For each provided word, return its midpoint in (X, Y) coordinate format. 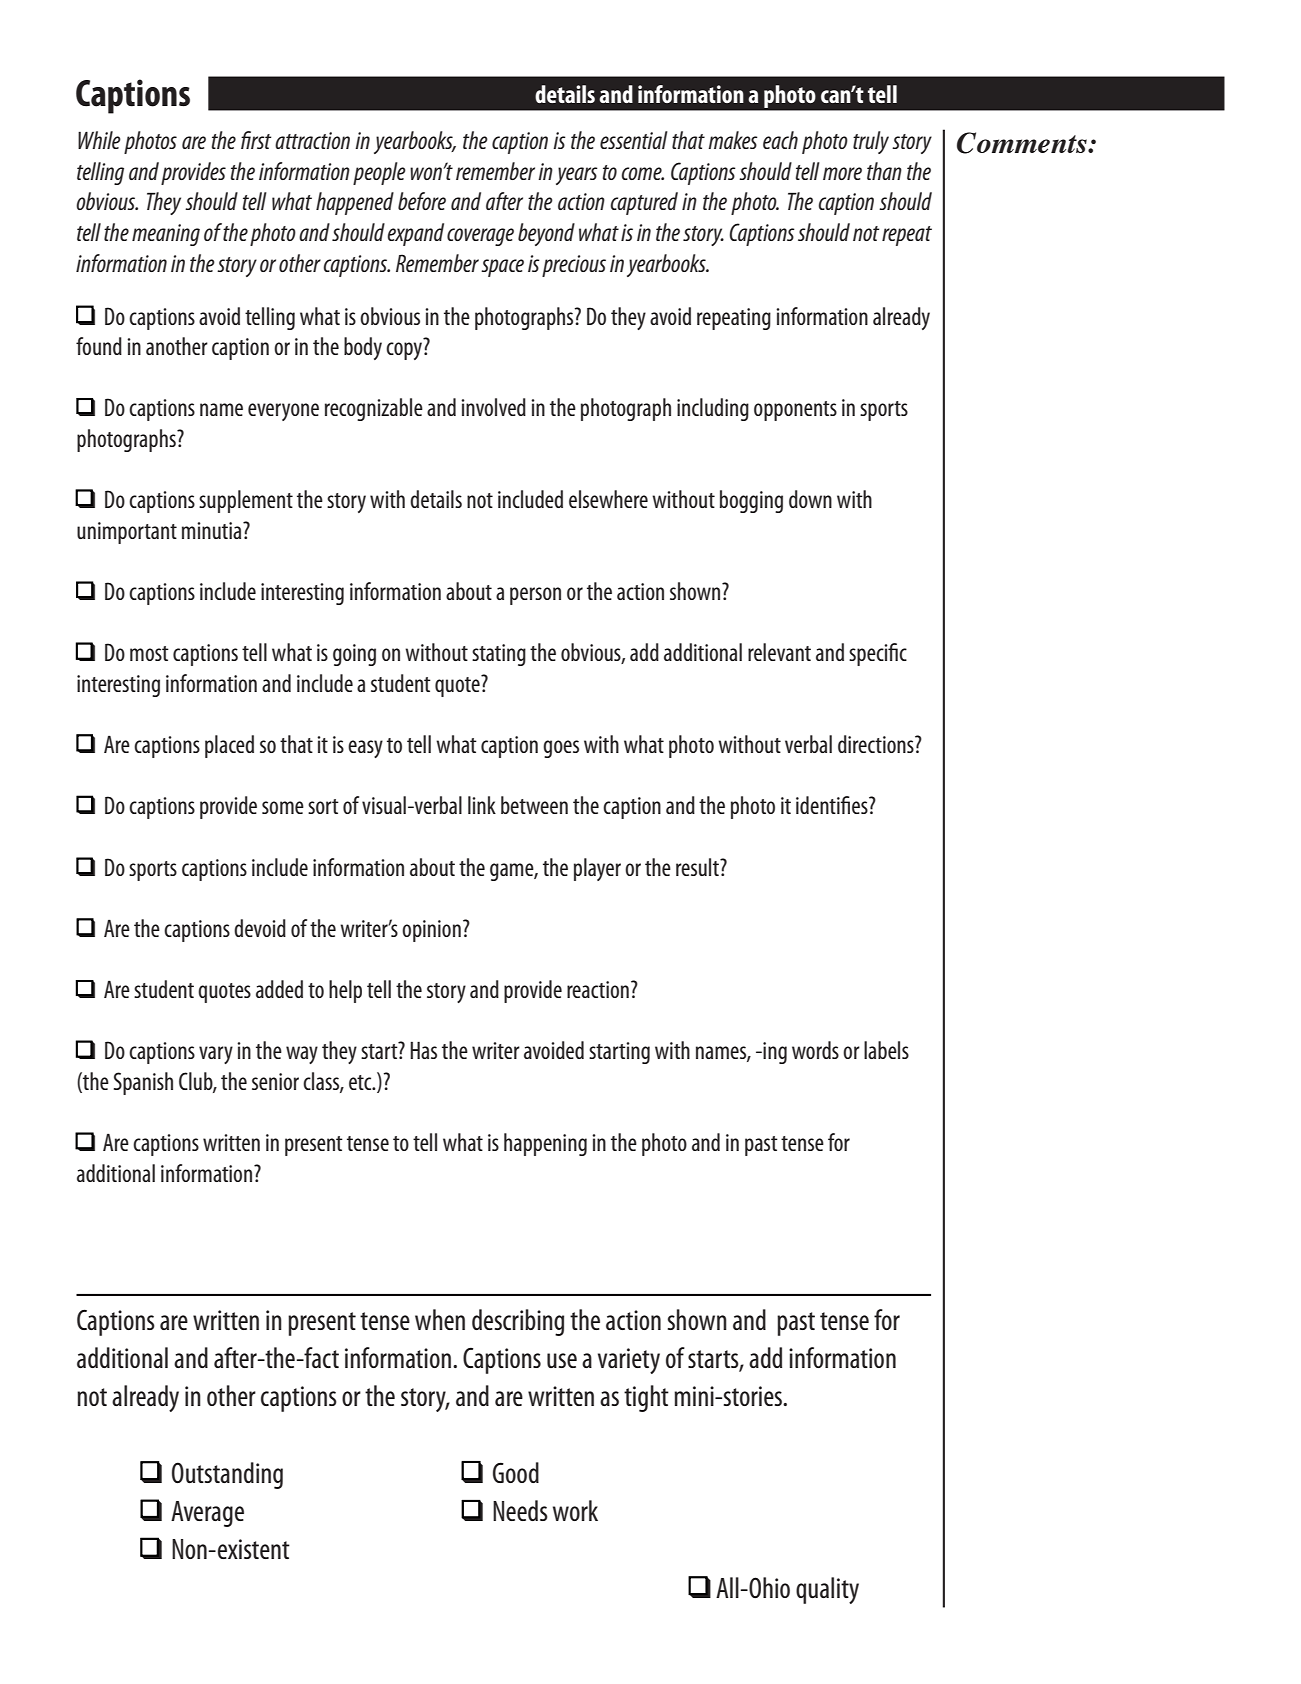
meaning (166, 235)
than (884, 171)
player (597, 869)
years (577, 176)
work (575, 1510)
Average (207, 1514)
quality (827, 1590)
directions (877, 744)
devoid (260, 928)
